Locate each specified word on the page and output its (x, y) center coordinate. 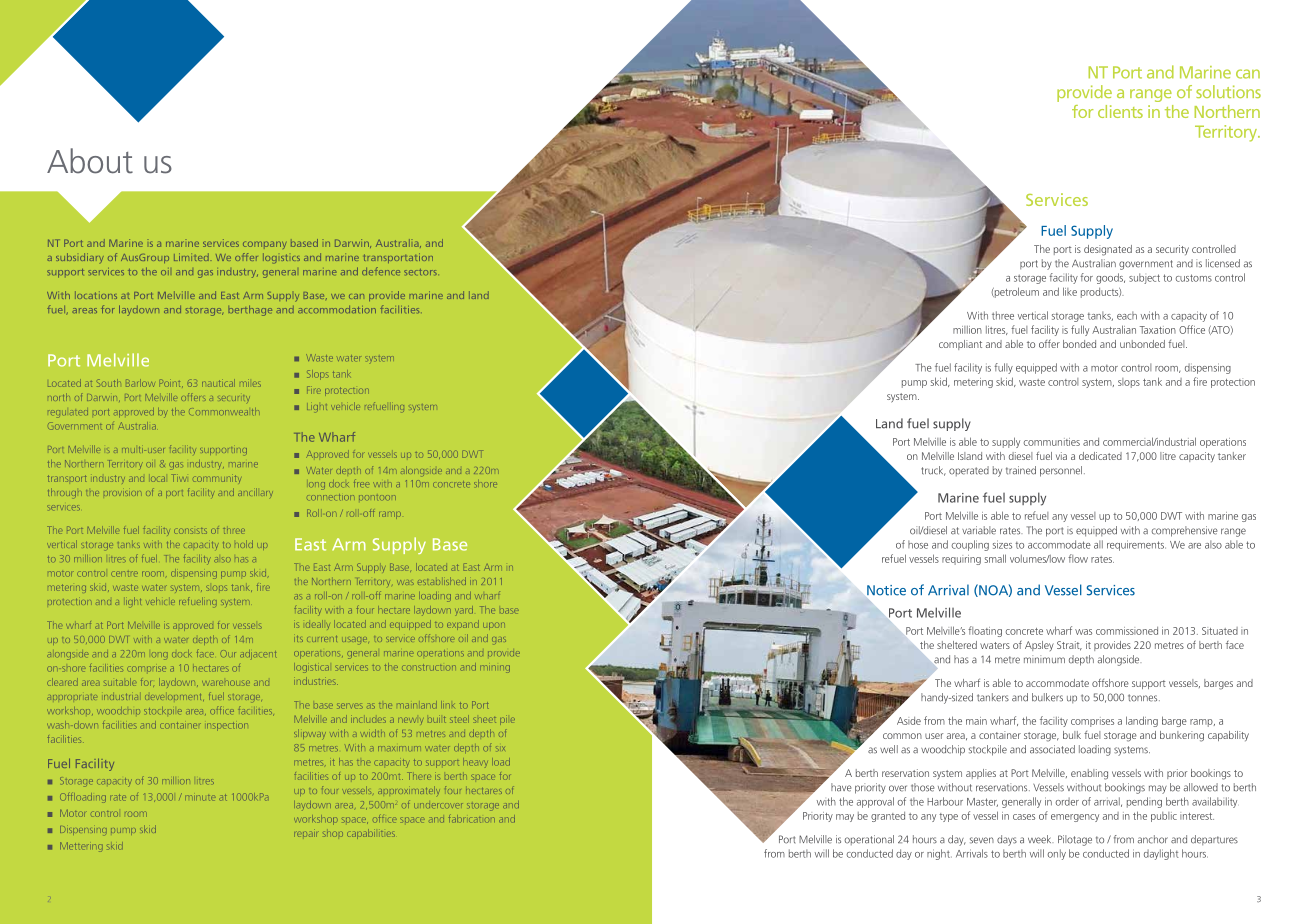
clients (1120, 111)
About (90, 161)
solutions (1228, 91)
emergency (1075, 818)
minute (200, 798)
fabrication (472, 819)
